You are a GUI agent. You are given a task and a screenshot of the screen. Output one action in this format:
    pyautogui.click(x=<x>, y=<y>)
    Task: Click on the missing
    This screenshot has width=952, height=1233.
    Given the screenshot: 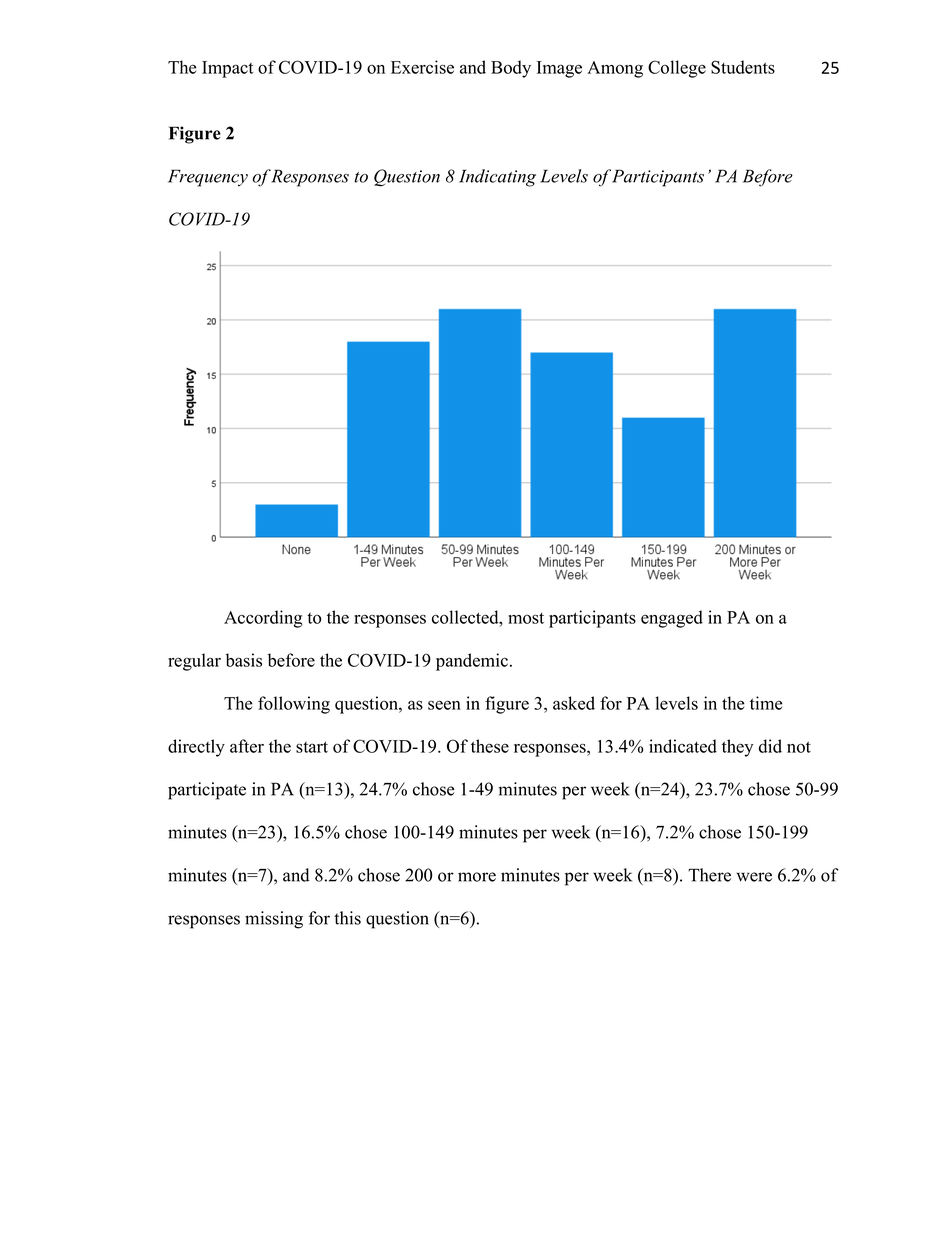 What is the action you would take?
    pyautogui.click(x=274, y=920)
